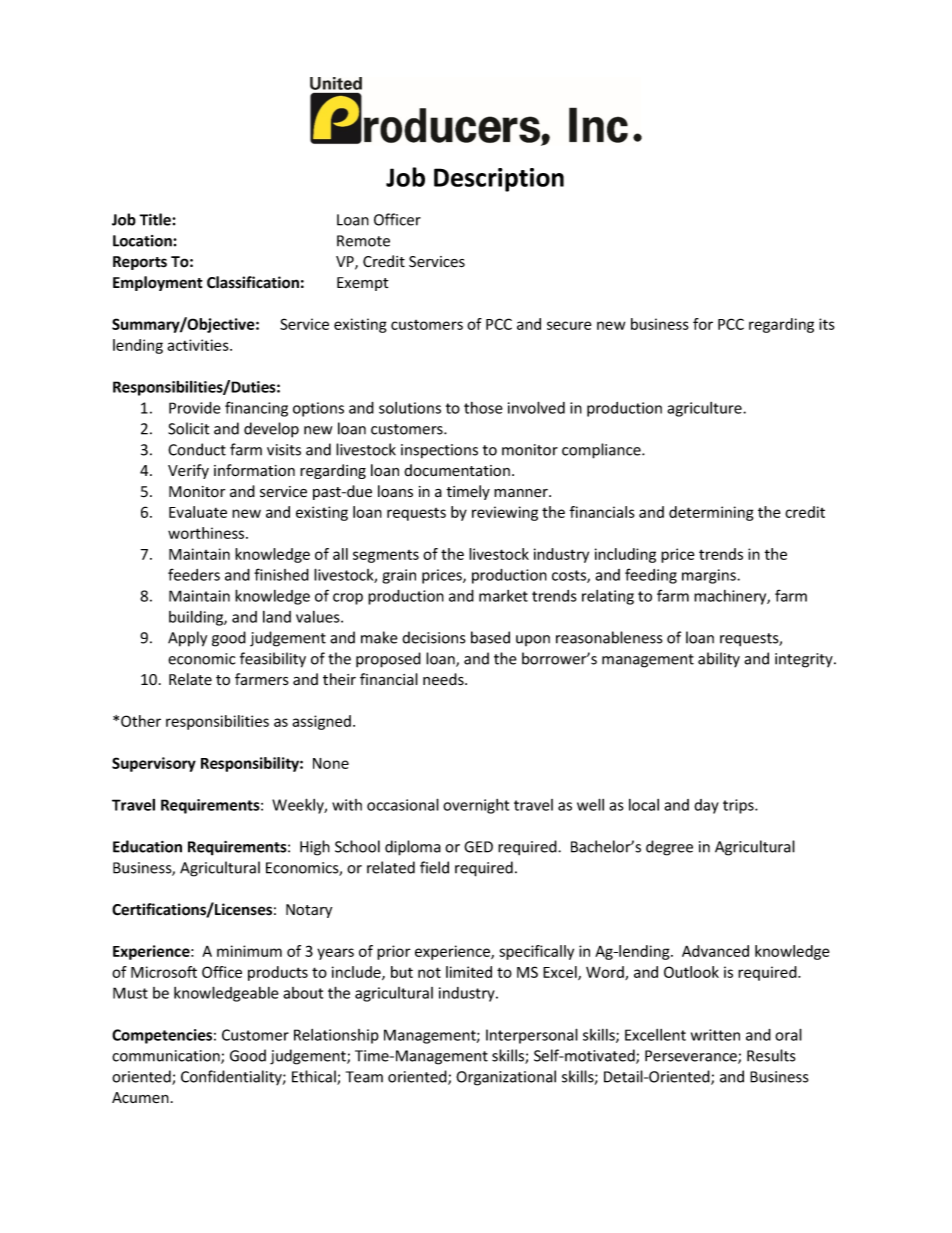  What do you see at coordinates (499, 180) in the page?
I see `Description` at bounding box center [499, 180].
